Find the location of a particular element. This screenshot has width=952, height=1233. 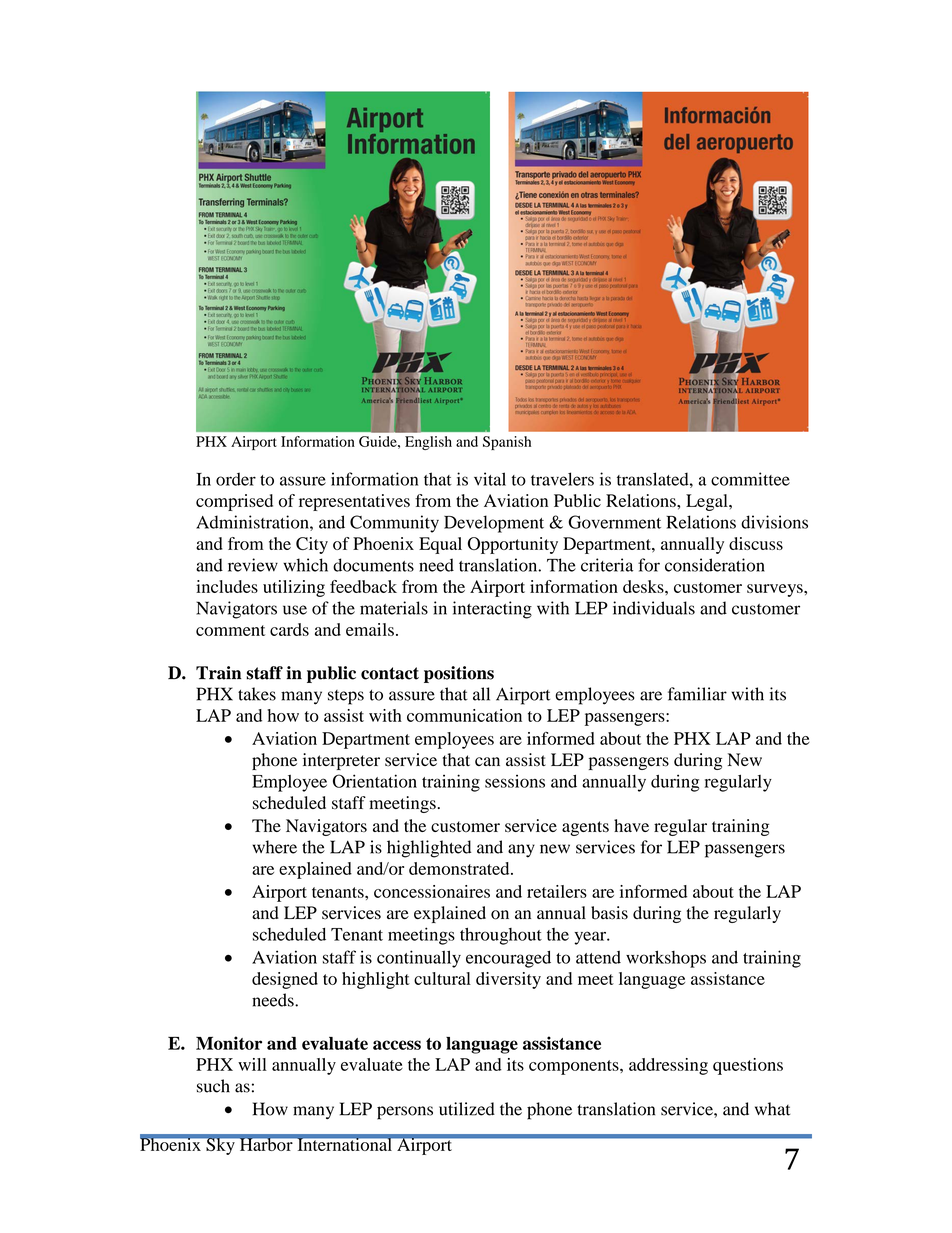

committee is located at coordinates (750, 479).
